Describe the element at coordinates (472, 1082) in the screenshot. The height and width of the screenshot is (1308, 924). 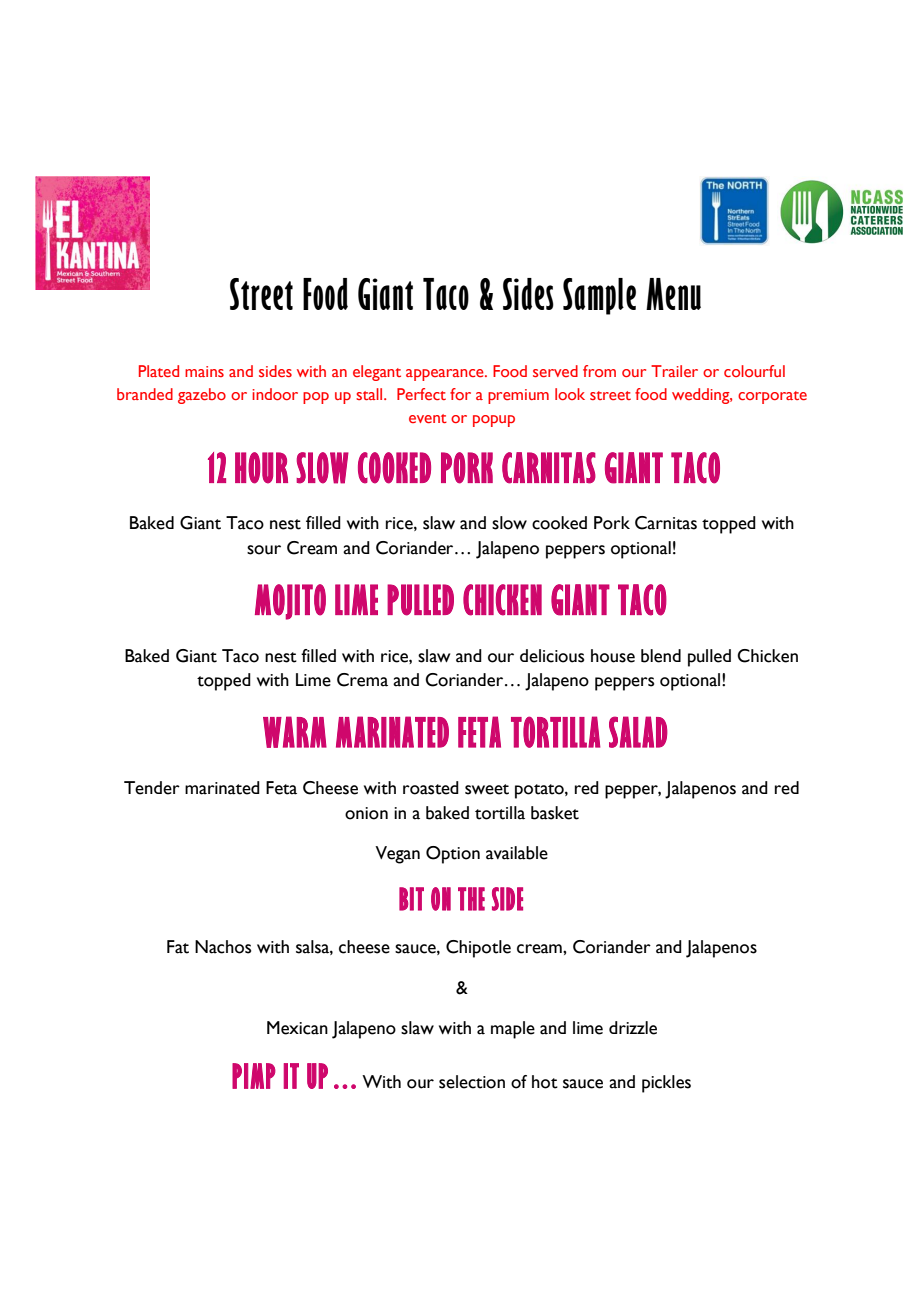
I see `selection` at that location.
